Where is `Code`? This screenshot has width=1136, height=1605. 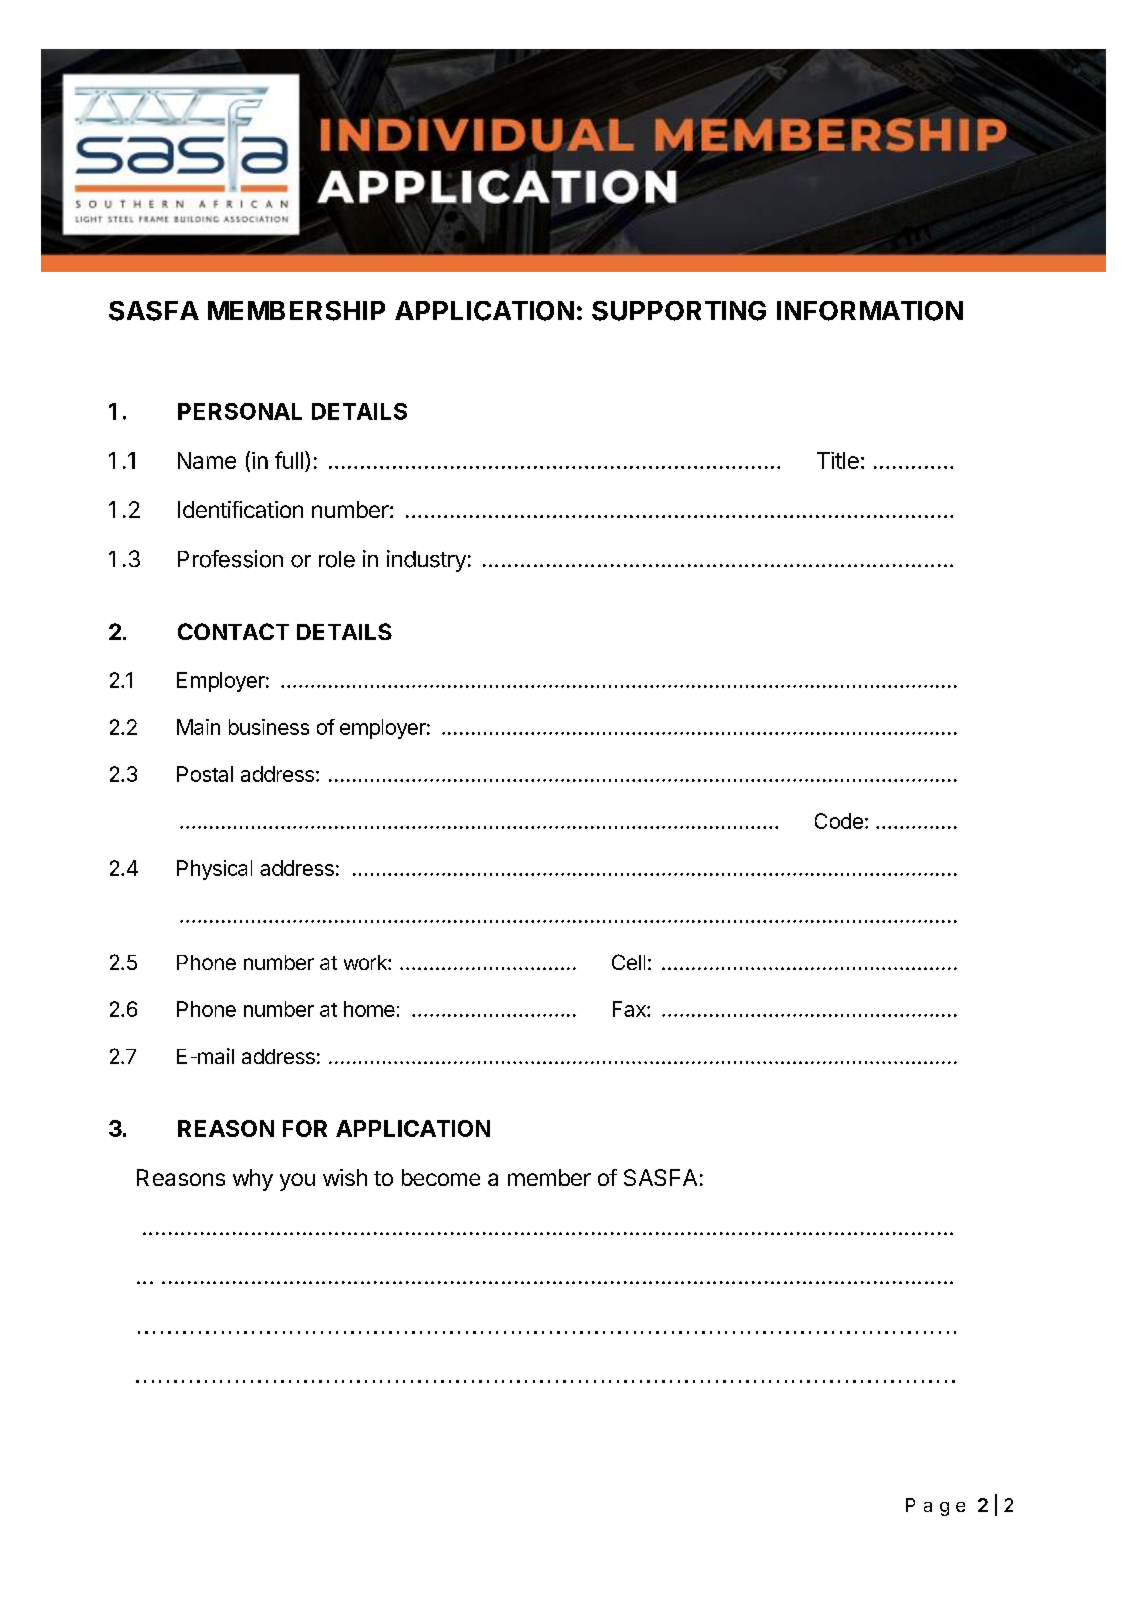 Code is located at coordinates (839, 821).
